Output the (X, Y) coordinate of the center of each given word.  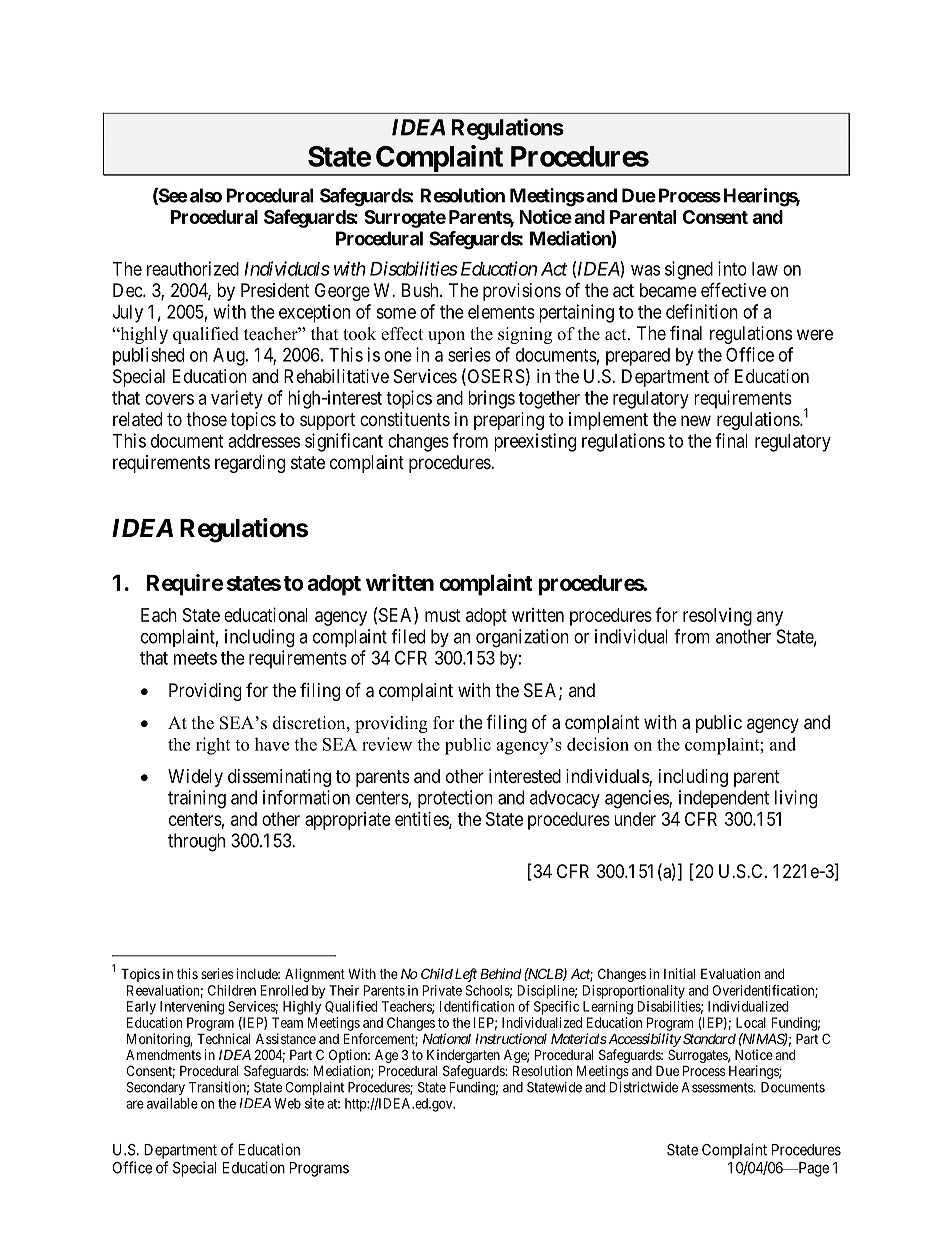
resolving (717, 617)
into (732, 268)
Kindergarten (463, 1057)
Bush (421, 290)
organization (522, 638)
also (206, 195)
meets (195, 658)
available (172, 1103)
